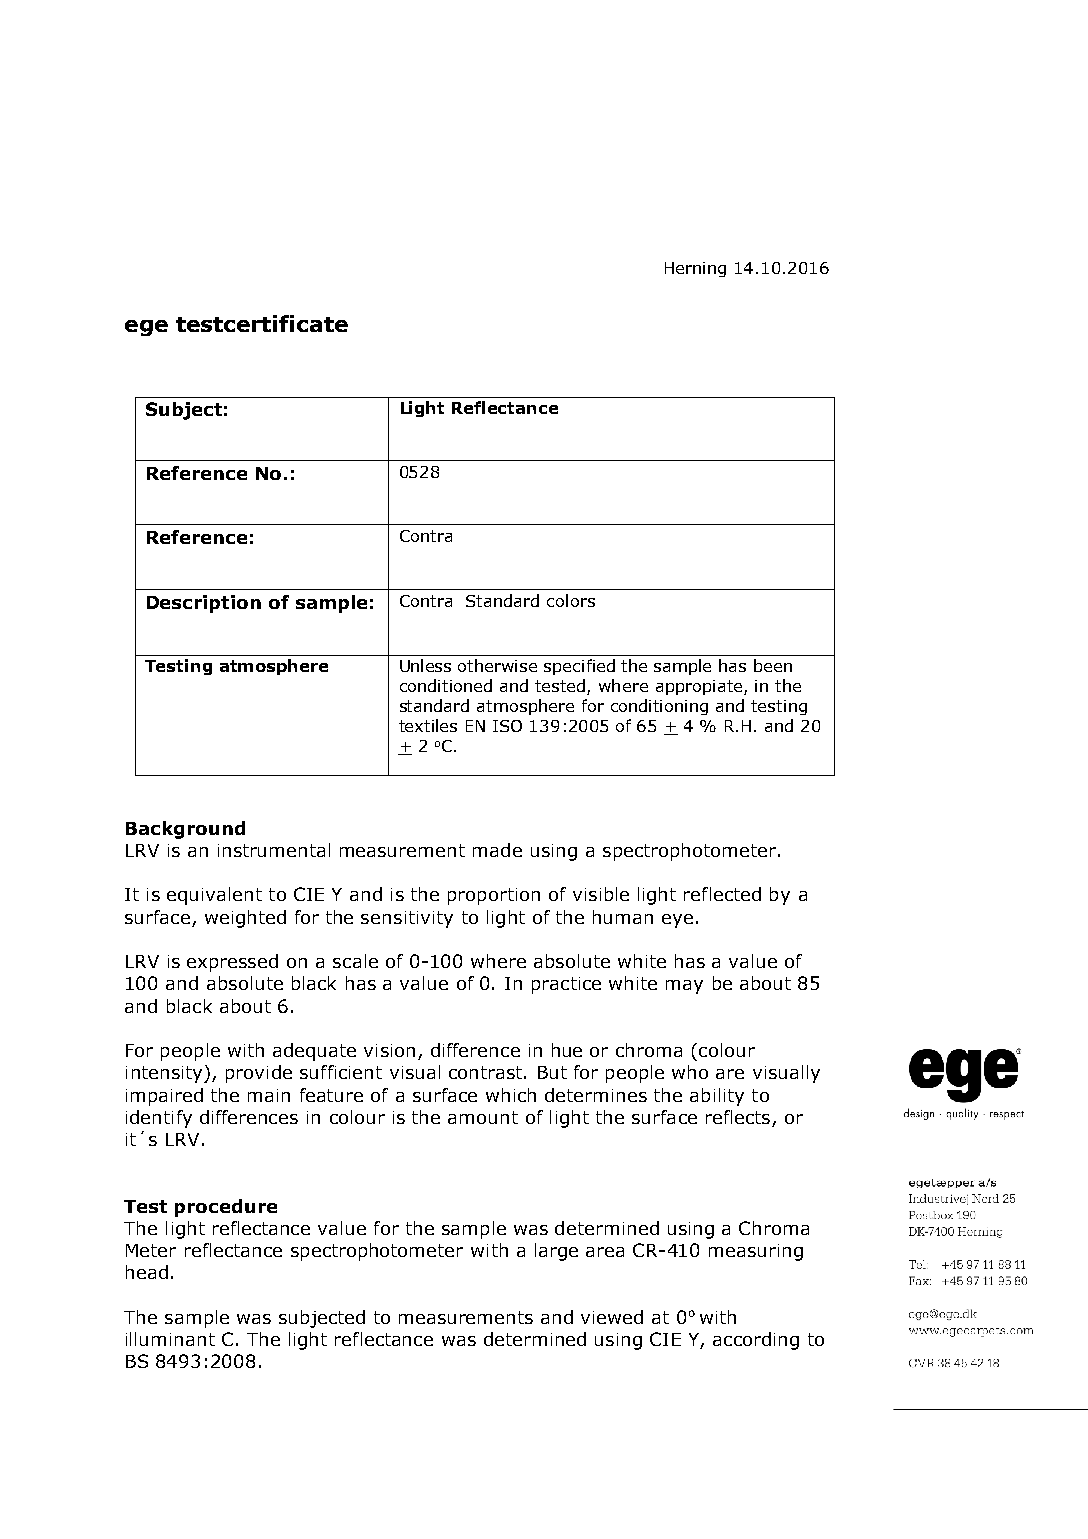 The image size is (1088, 1539). I want to click on large, so click(556, 1252).
